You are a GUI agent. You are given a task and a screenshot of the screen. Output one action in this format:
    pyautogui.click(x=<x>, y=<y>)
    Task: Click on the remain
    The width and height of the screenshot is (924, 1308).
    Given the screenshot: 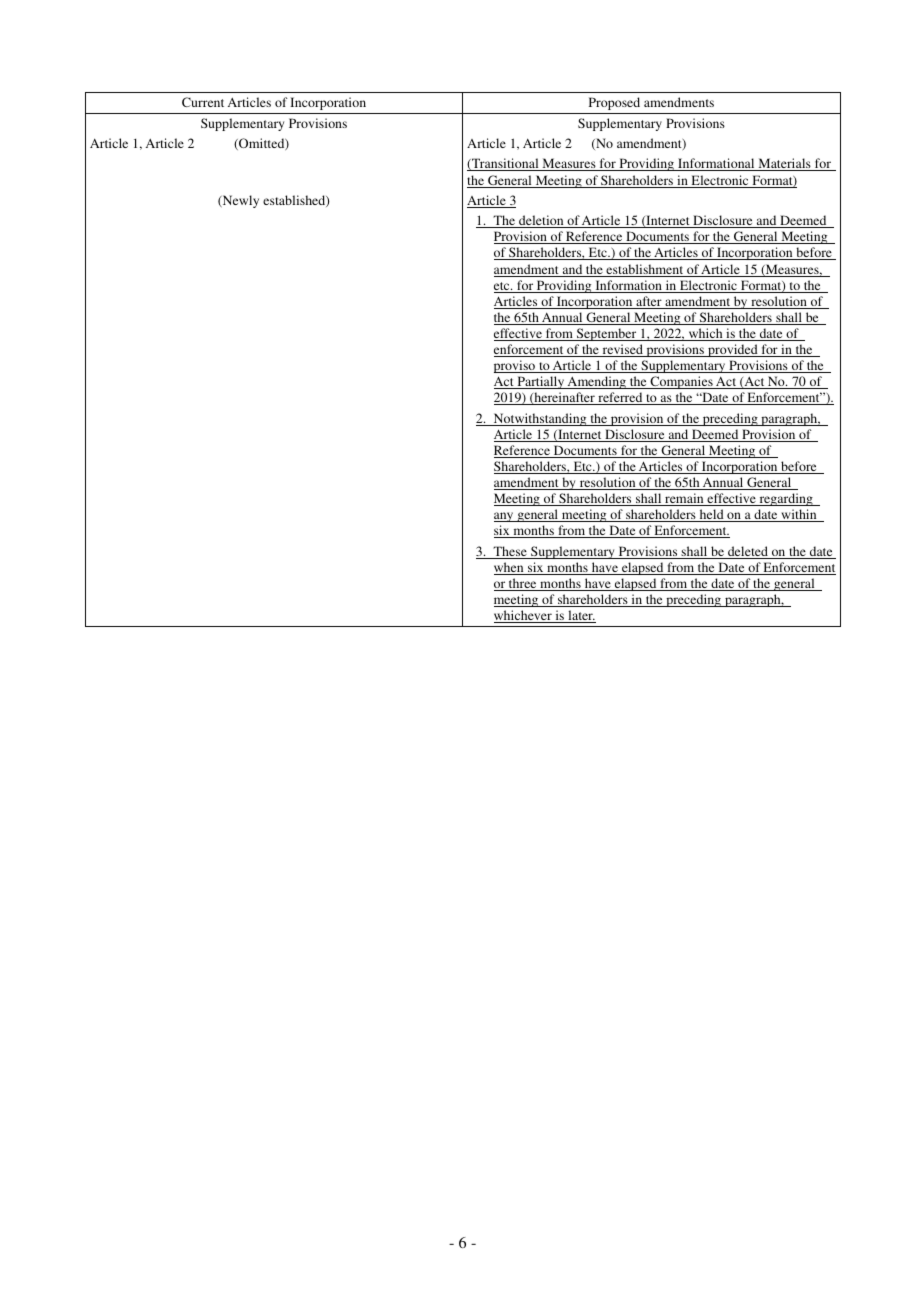 What is the action you would take?
    pyautogui.click(x=684, y=499)
